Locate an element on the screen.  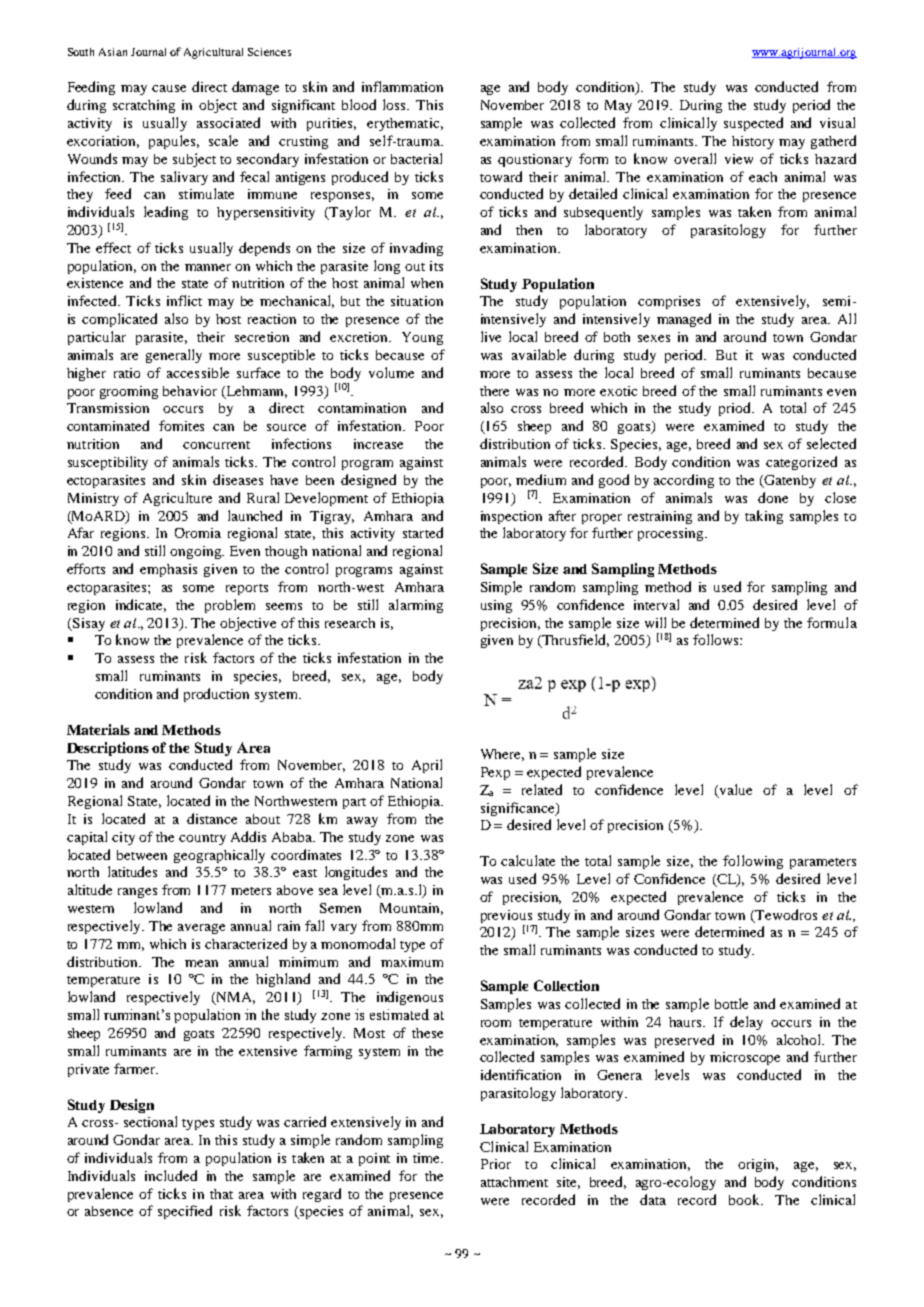
inflammation is located at coordinates (402, 86).
